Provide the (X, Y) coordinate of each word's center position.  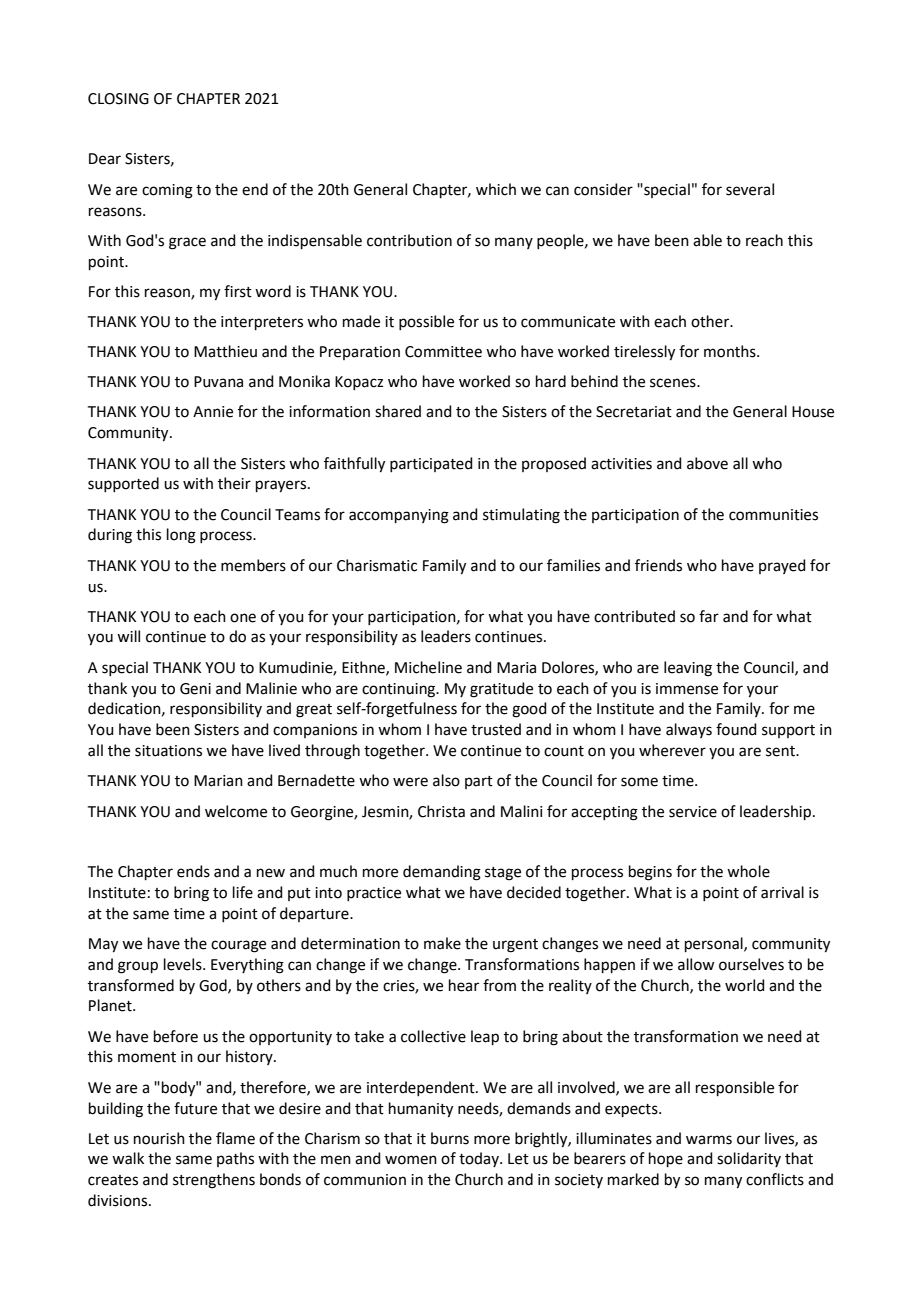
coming (167, 191)
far (709, 616)
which (496, 189)
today (480, 1159)
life (243, 892)
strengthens (214, 1181)
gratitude (501, 690)
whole (748, 871)
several (750, 189)
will (128, 636)
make (442, 943)
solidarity (749, 1159)
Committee (443, 352)
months (731, 351)
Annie (213, 412)
